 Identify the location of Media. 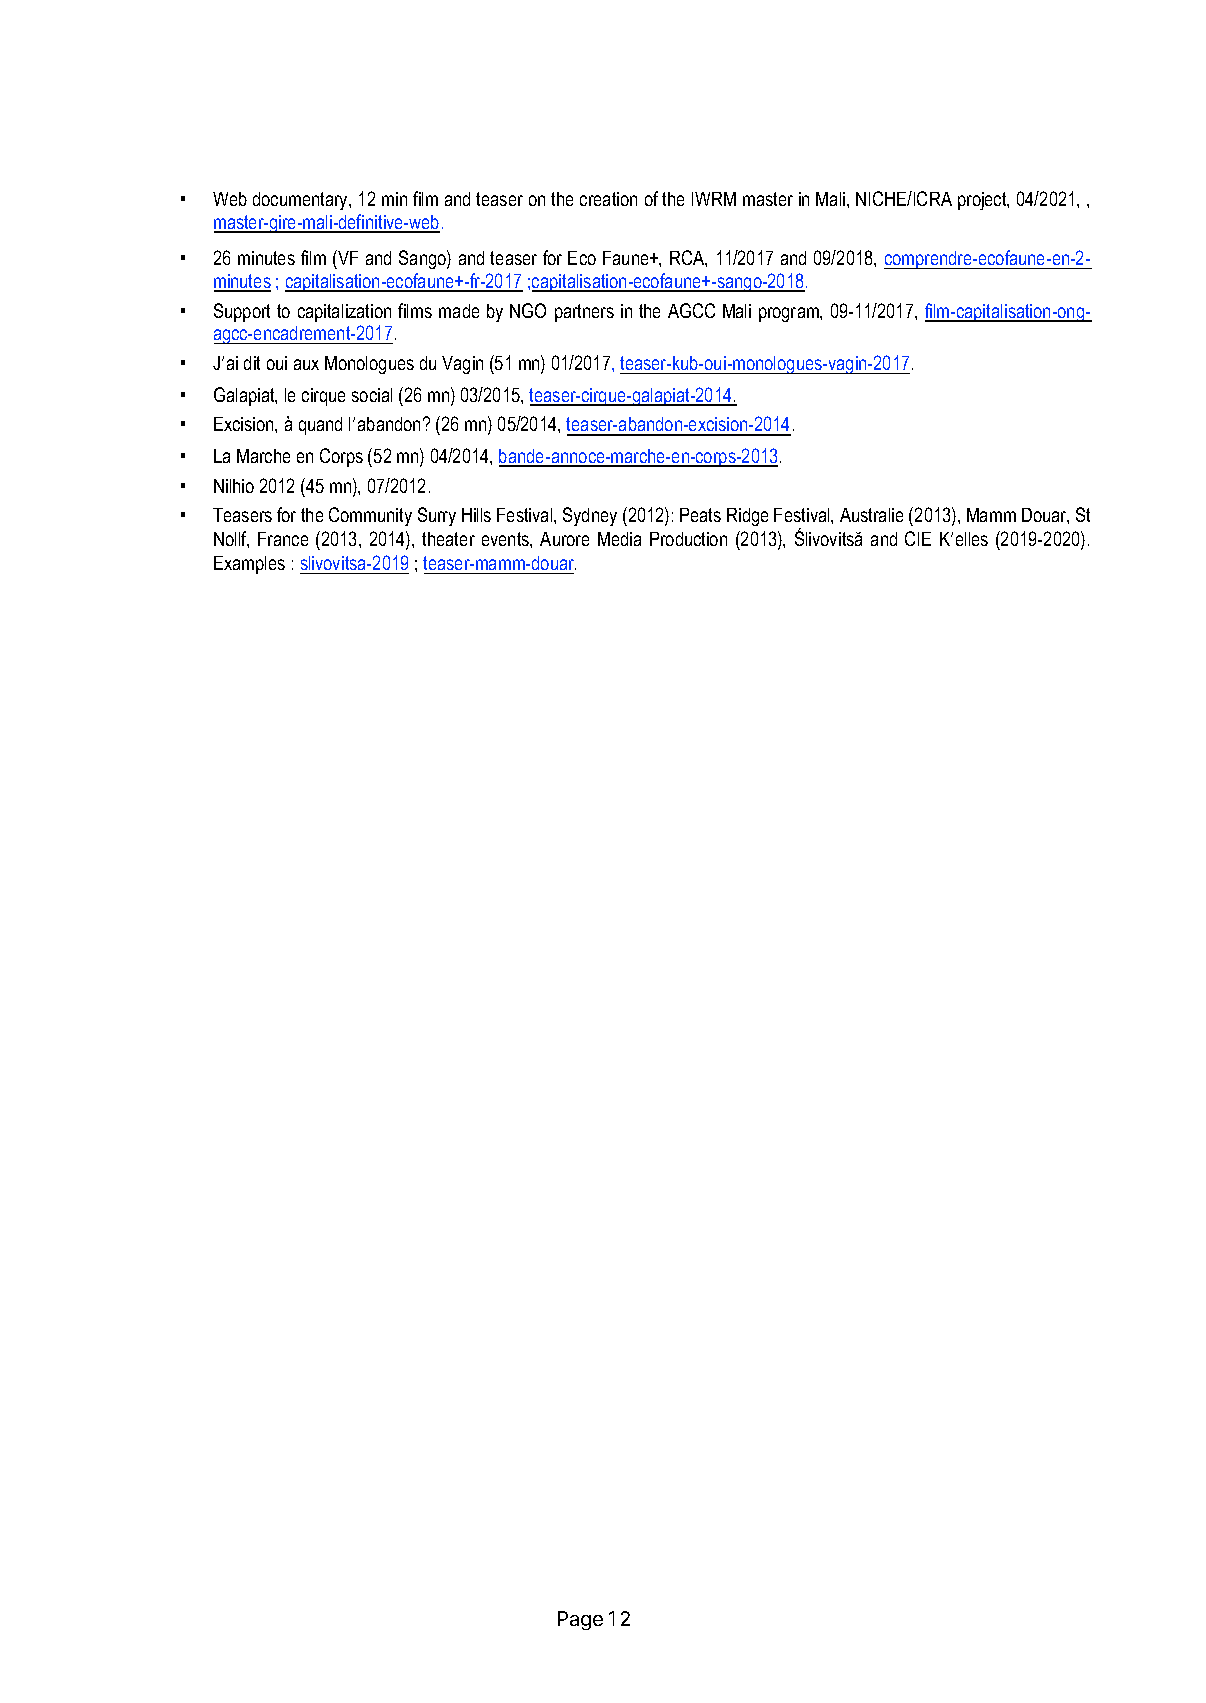
(619, 539).
